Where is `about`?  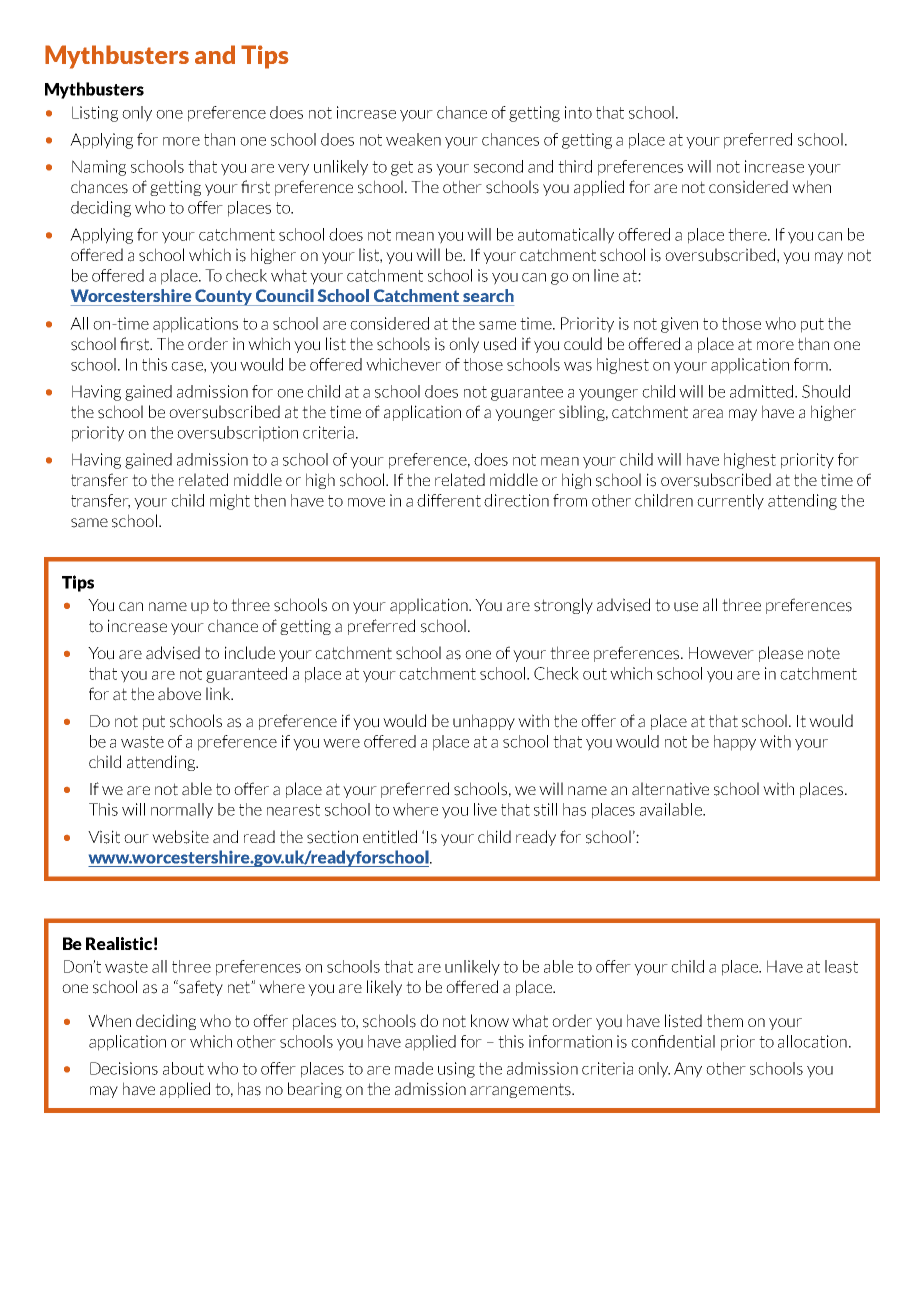 about is located at coordinates (183, 1068).
